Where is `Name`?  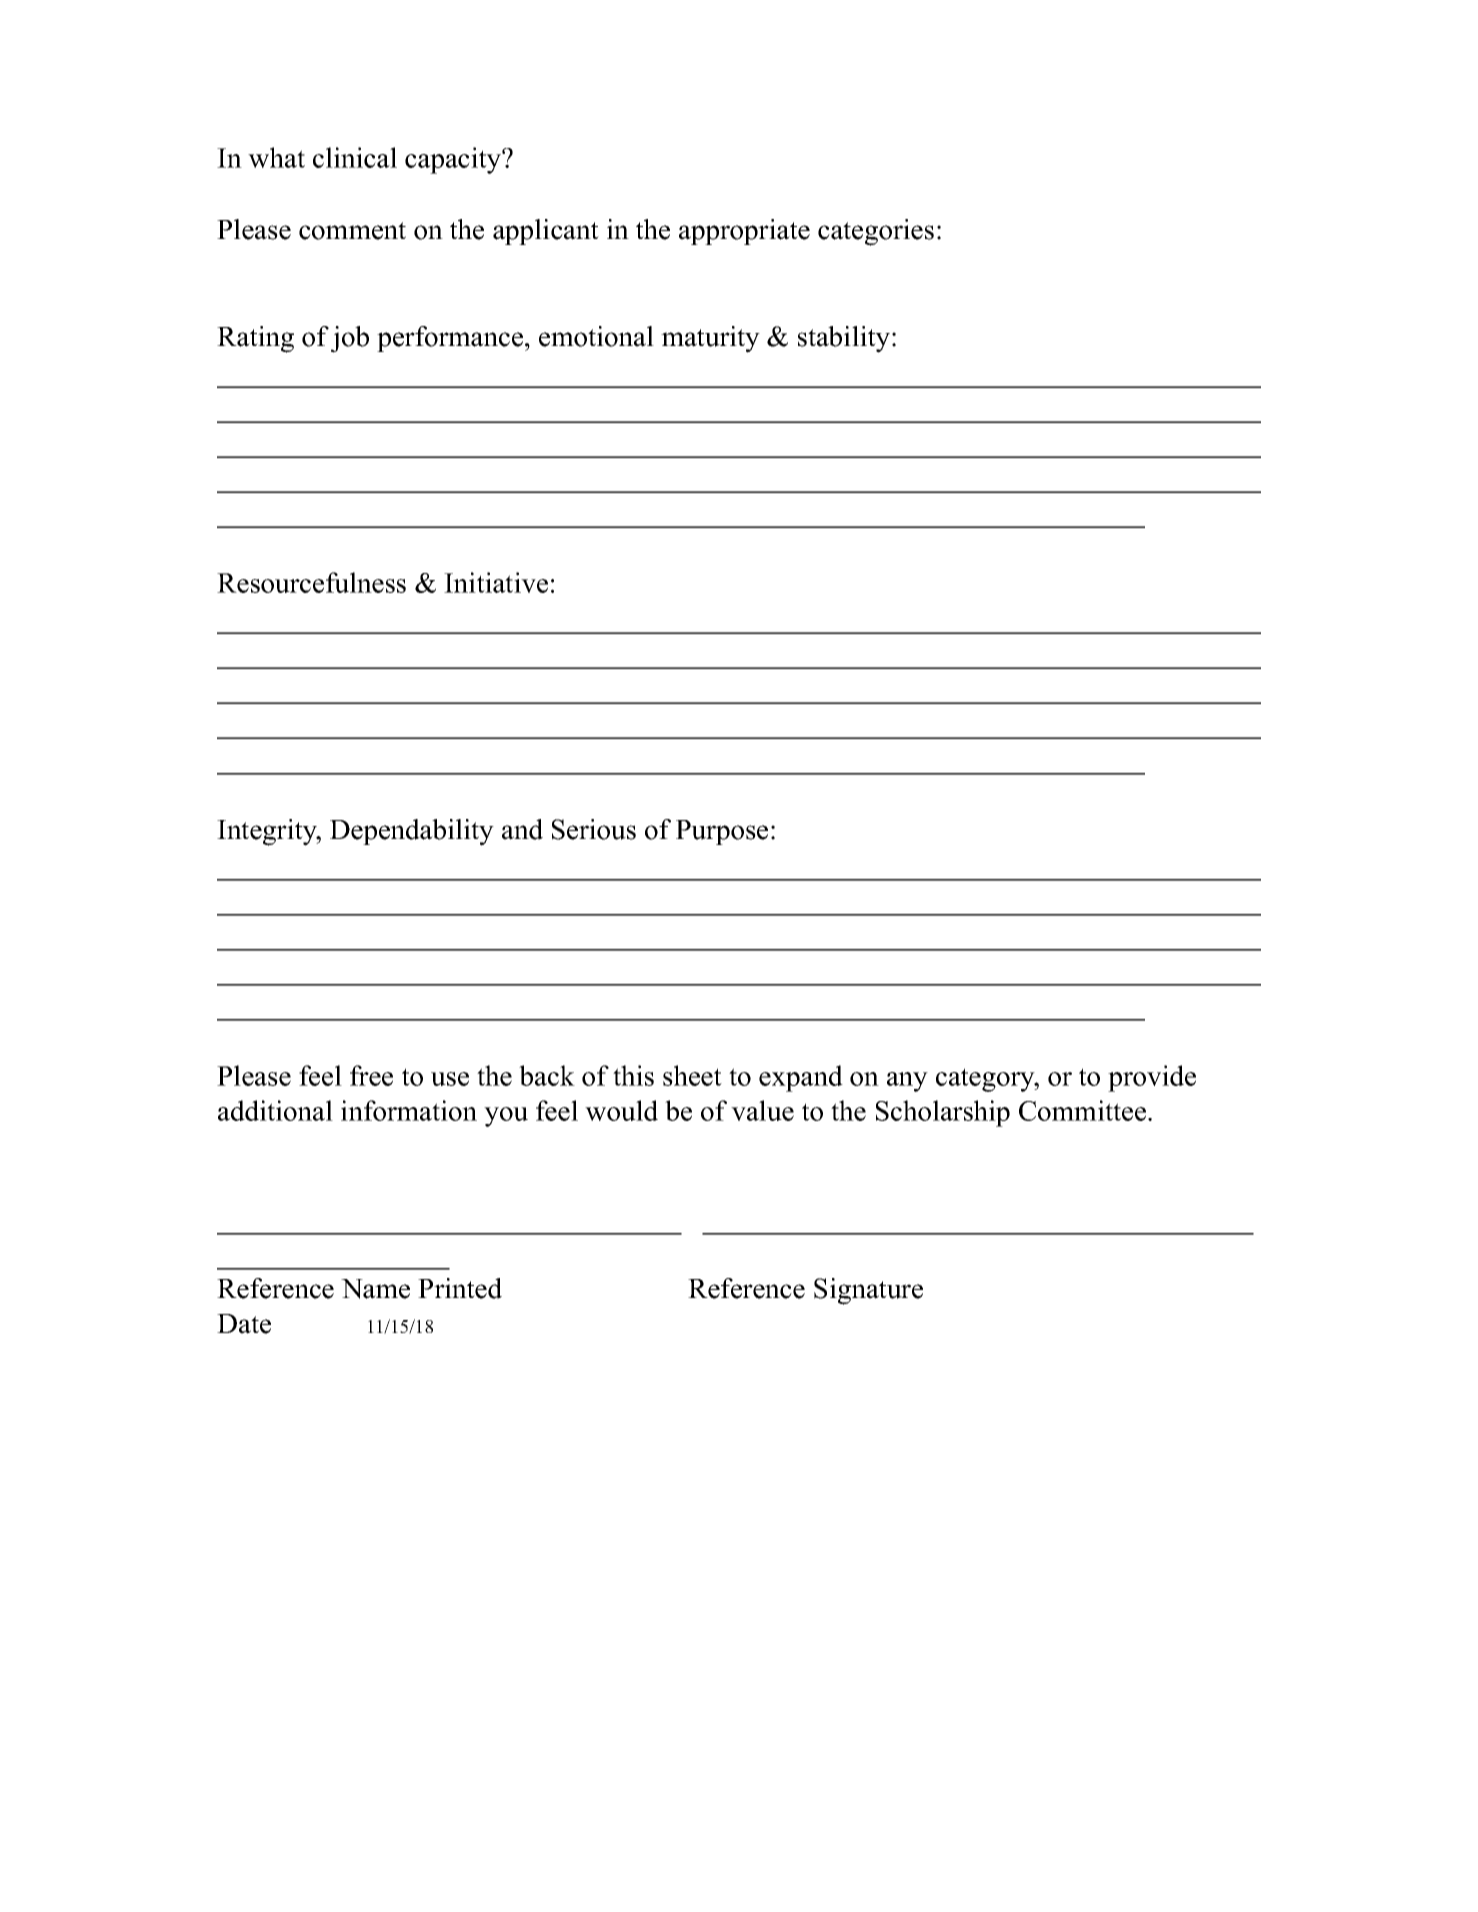
Name is located at coordinates (375, 1289).
